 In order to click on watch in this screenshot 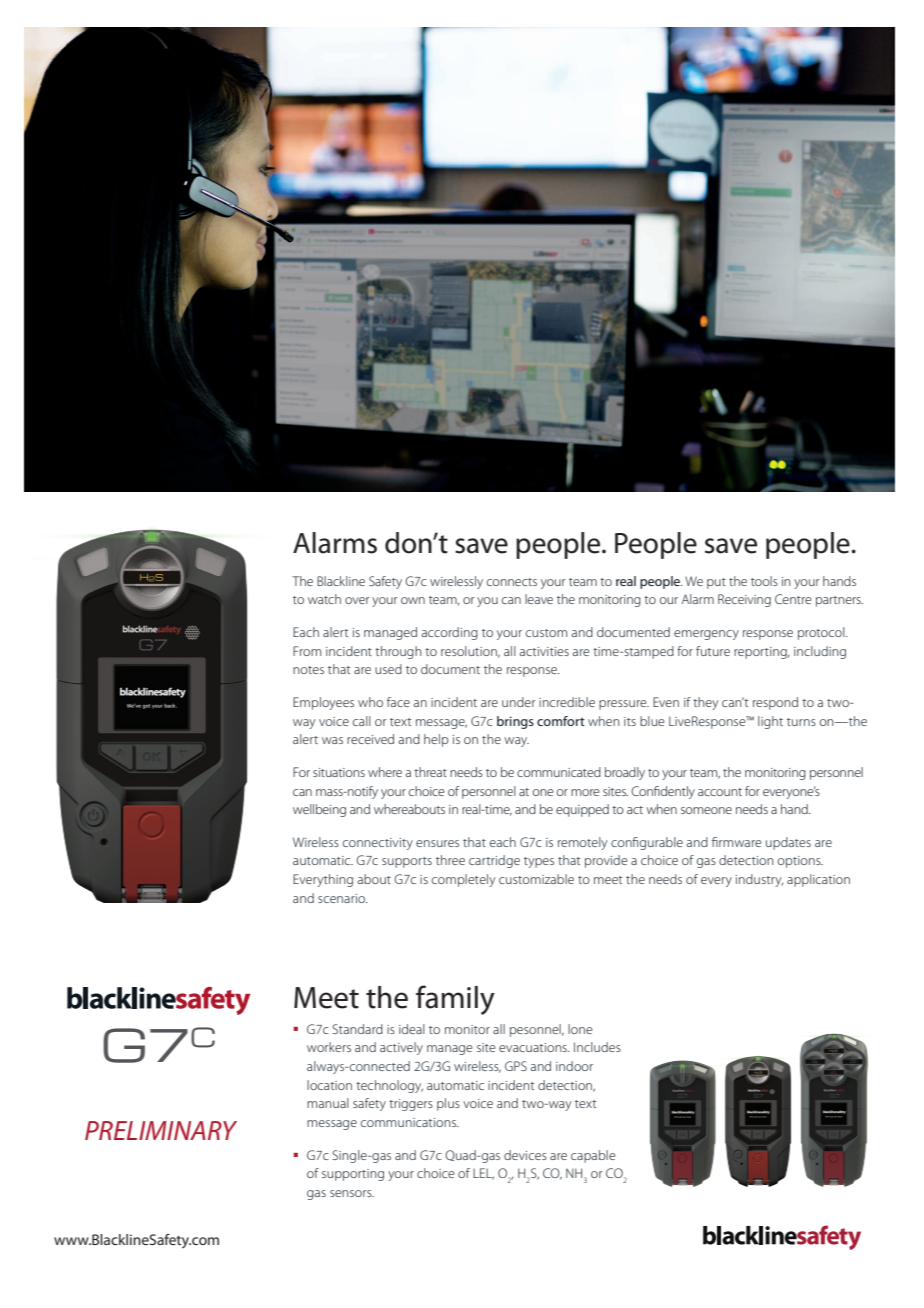, I will do `click(324, 599)`.
